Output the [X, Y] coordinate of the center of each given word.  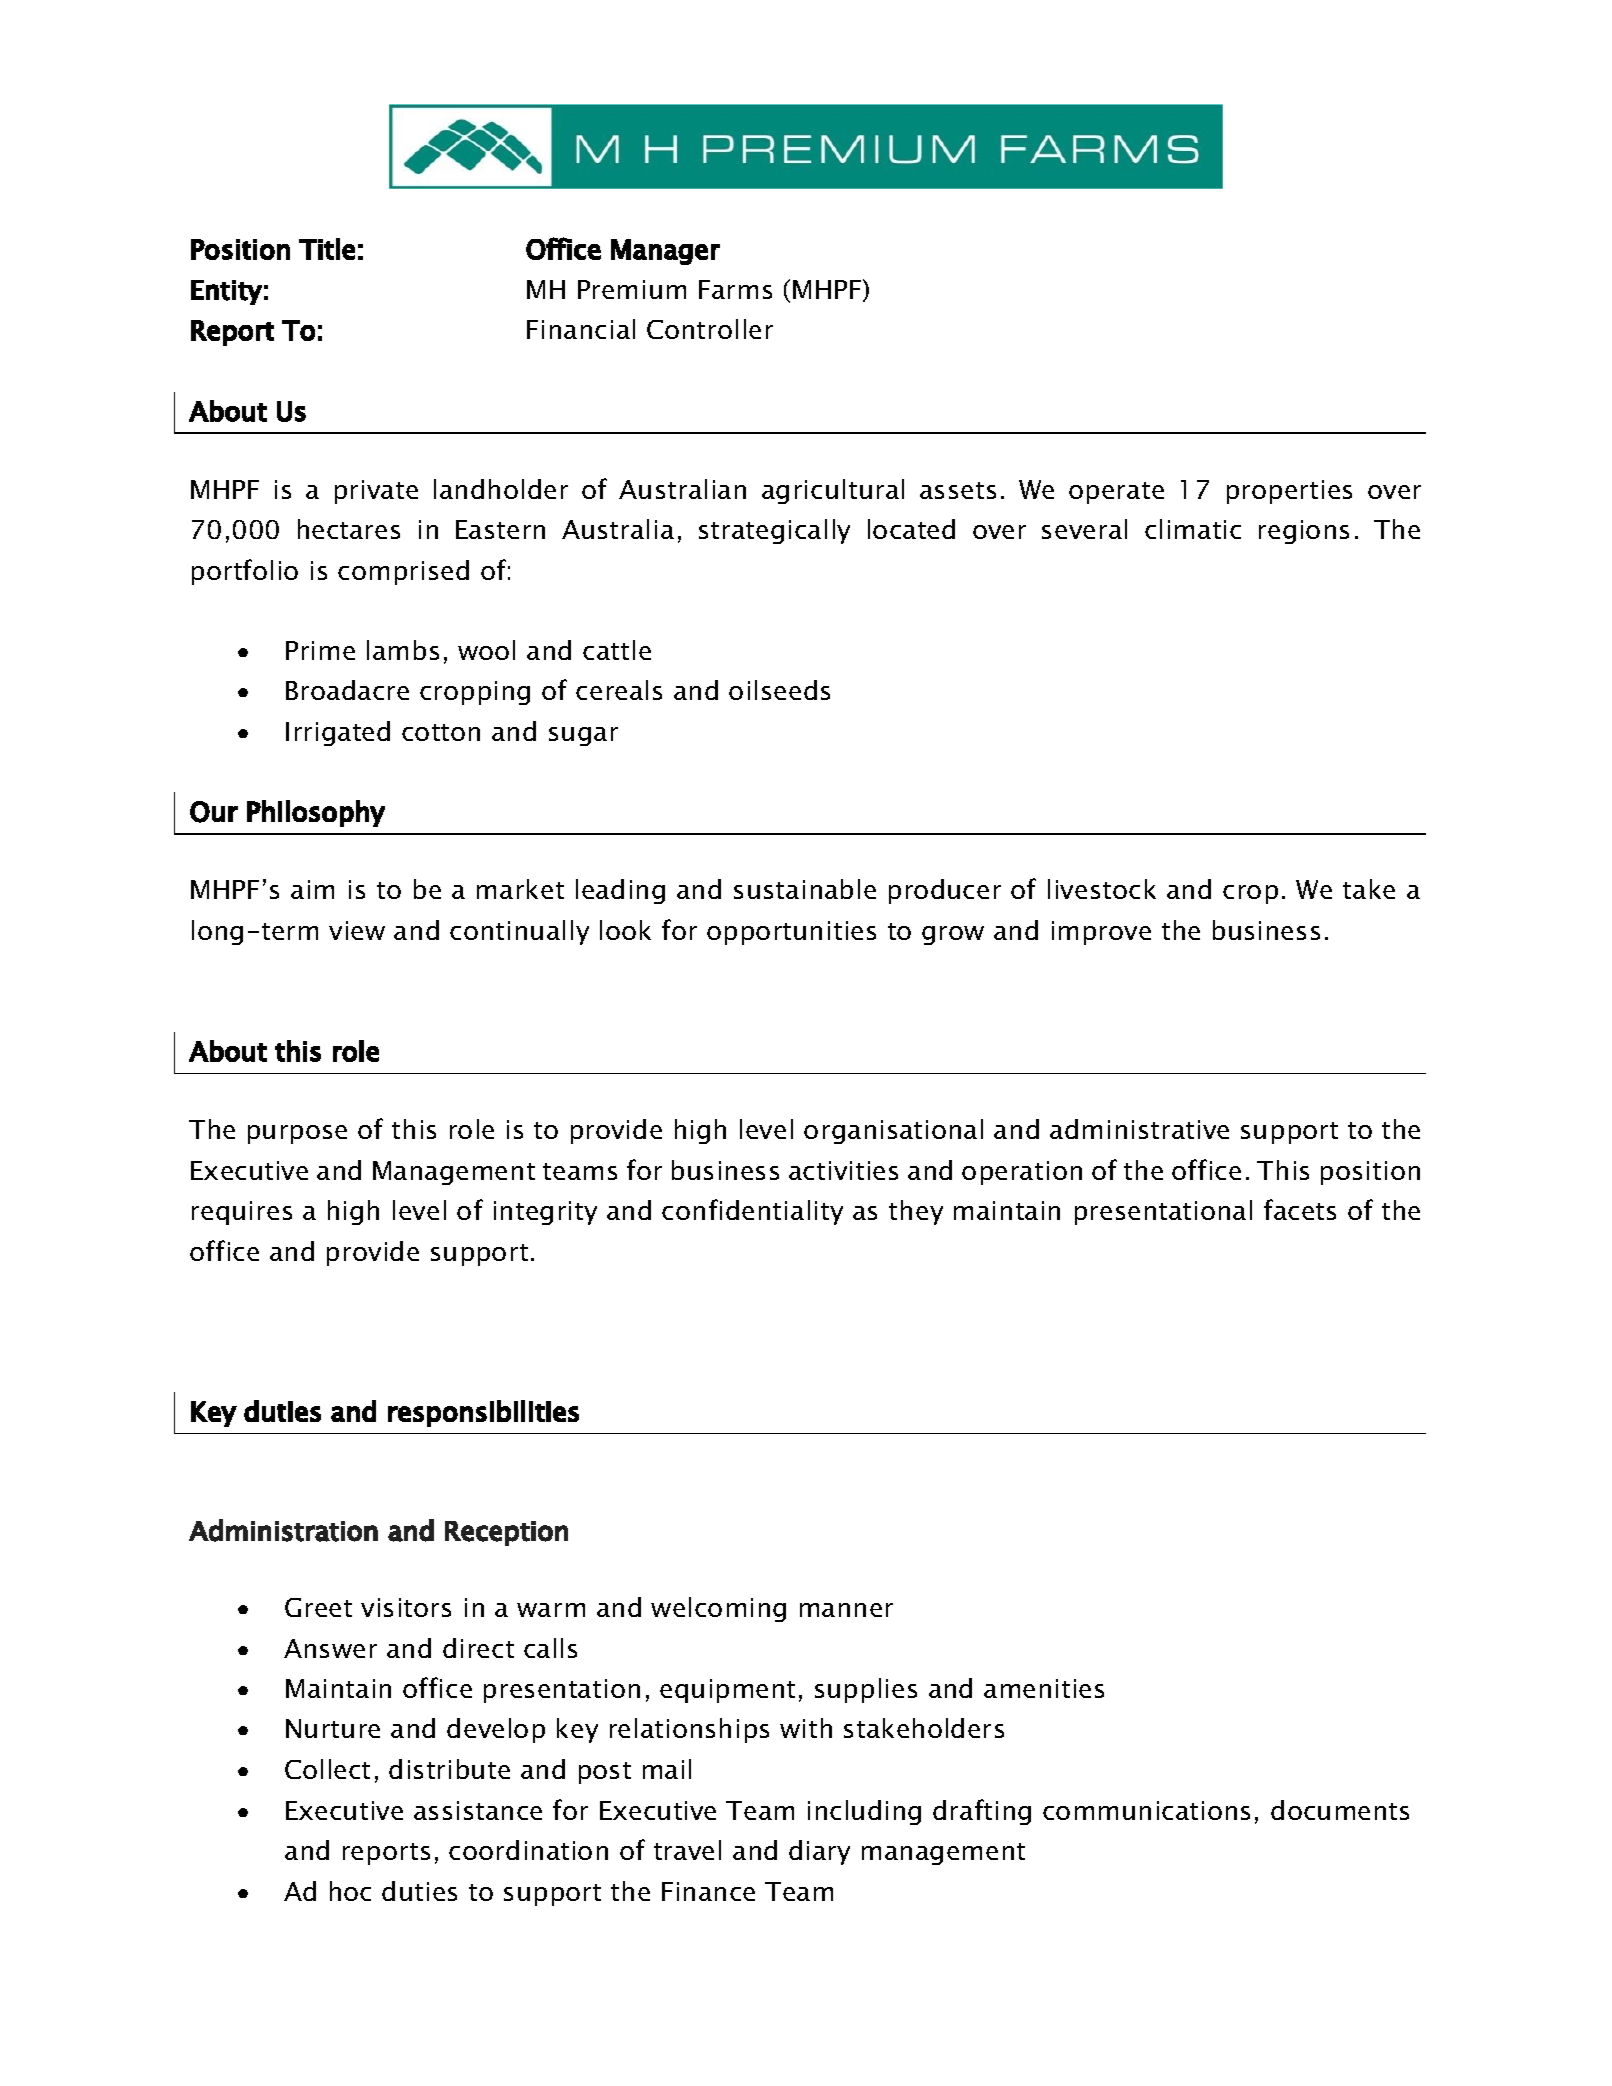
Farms [735, 289]
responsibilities [483, 1413]
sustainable [805, 889]
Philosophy [316, 813]
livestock [1102, 889]
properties [1289, 492]
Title [327, 249]
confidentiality [752, 1212]
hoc [350, 1891]
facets [1300, 1209]
